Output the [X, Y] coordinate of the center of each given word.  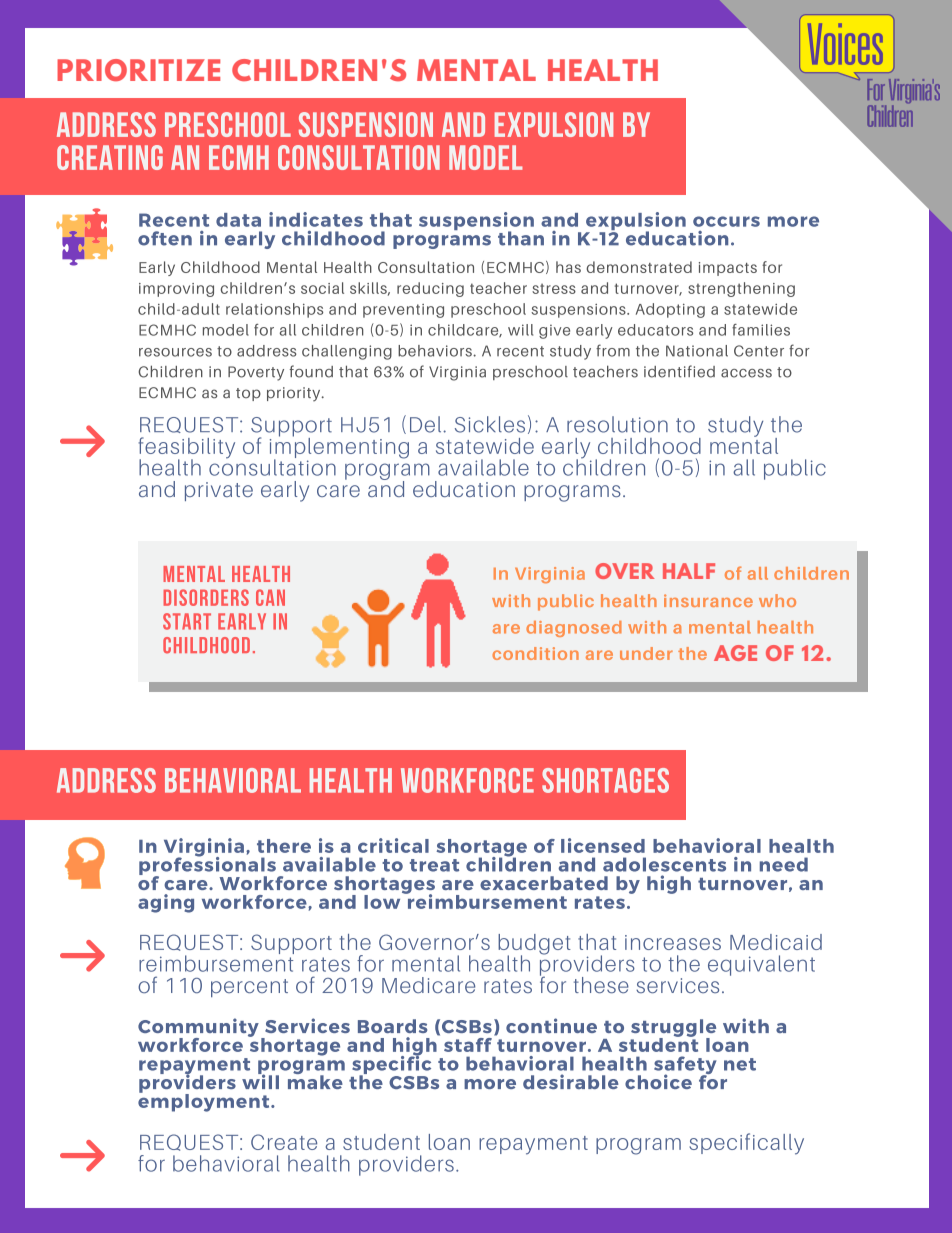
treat [434, 865]
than [521, 238]
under [646, 653]
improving [176, 290]
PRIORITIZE [138, 70]
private [219, 491]
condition [535, 653]
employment [205, 1102]
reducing [430, 289]
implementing [339, 448]
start [187, 621]
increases [673, 942]
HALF [689, 571]
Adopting [670, 310]
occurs [726, 221]
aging [166, 903]
